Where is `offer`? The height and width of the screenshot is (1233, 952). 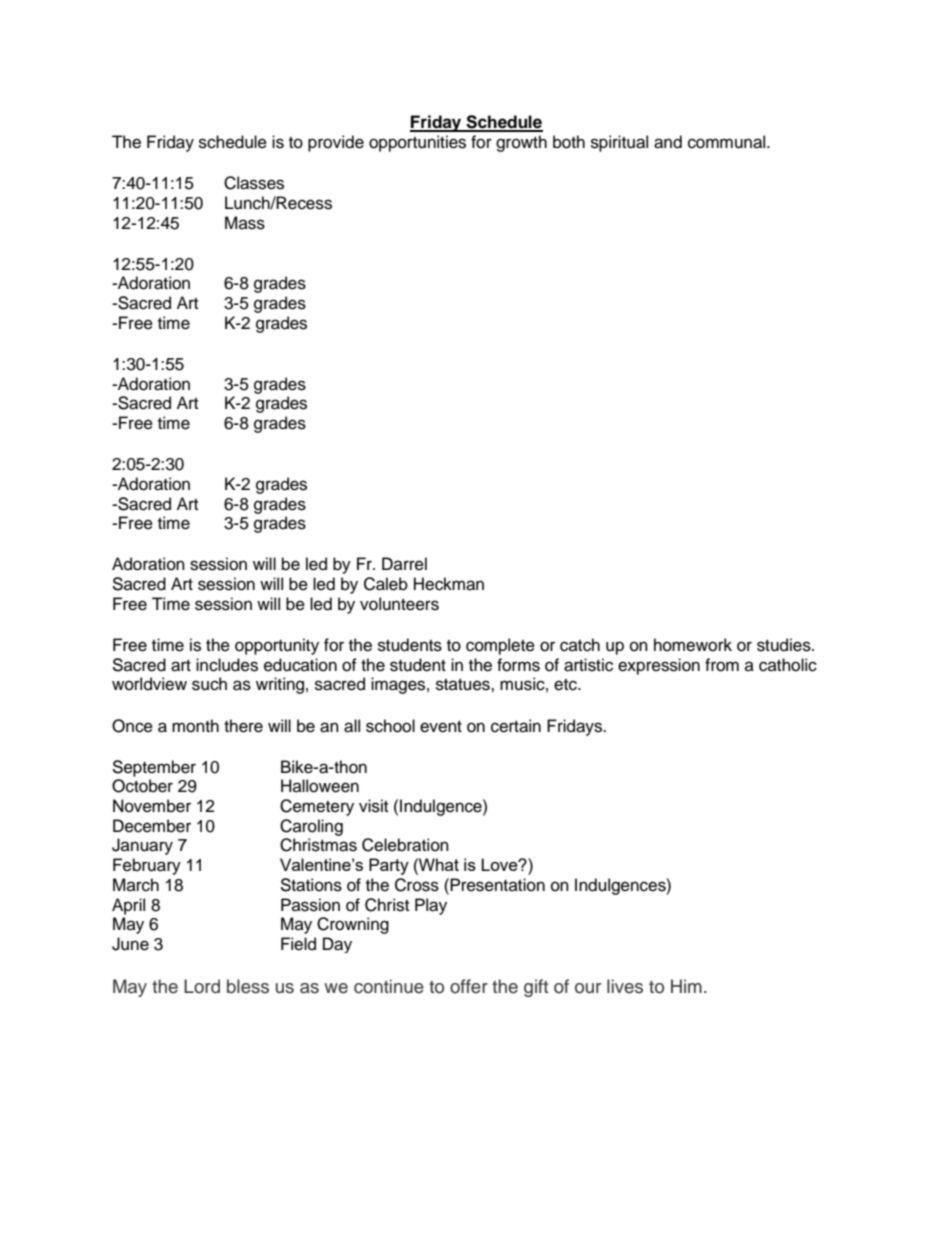
offer is located at coordinates (469, 986).
